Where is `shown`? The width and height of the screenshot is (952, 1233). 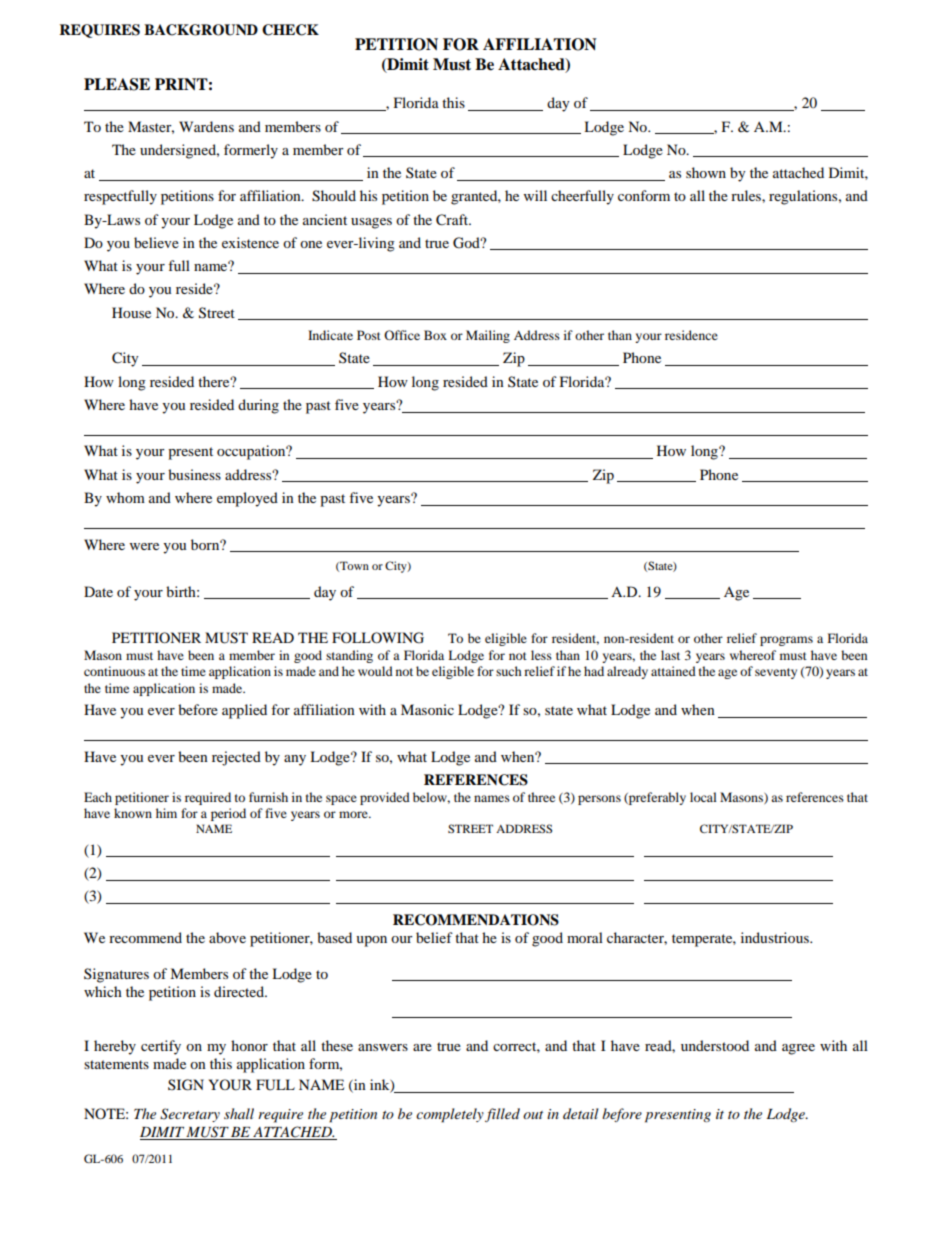
shown is located at coordinates (706, 172).
